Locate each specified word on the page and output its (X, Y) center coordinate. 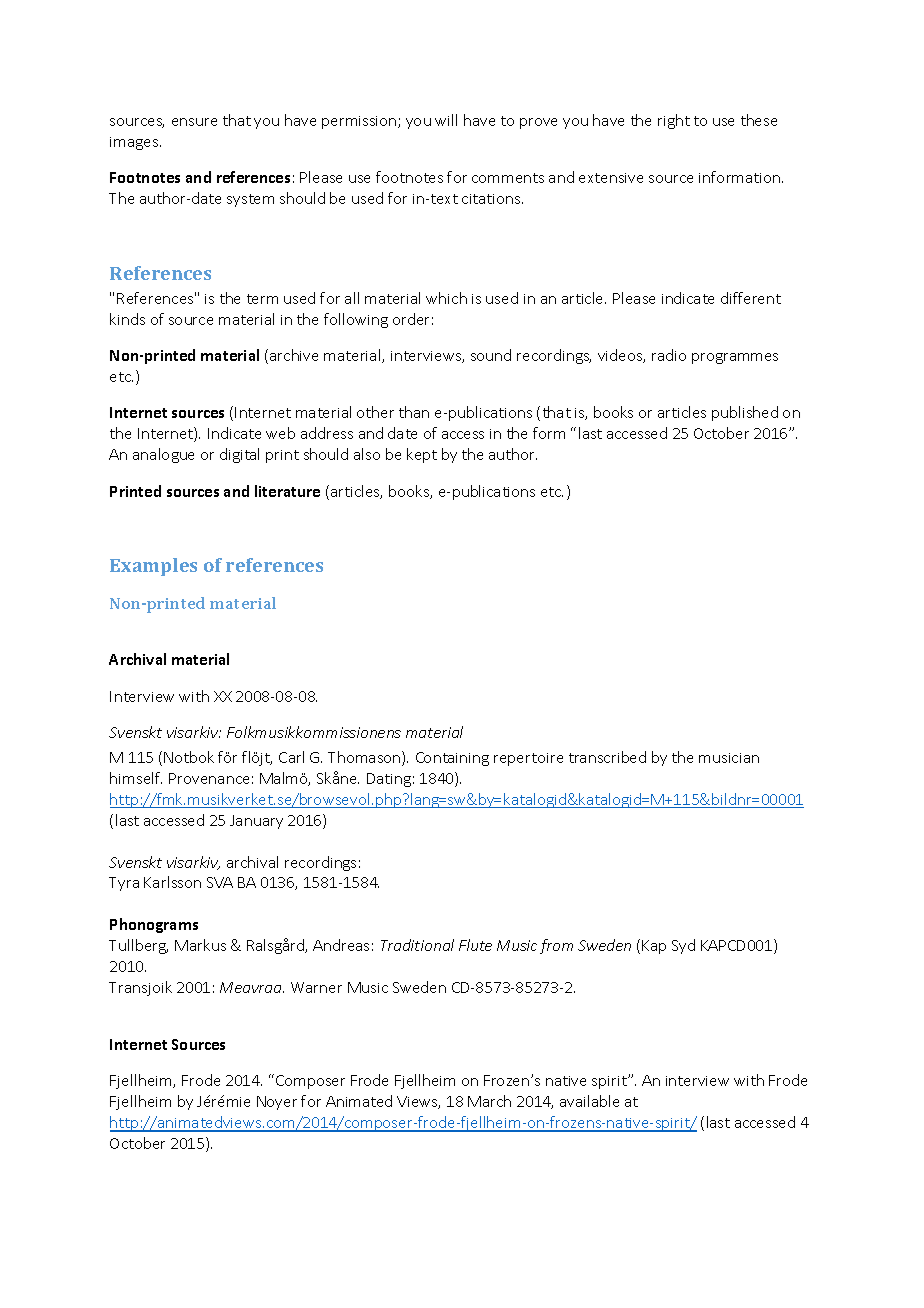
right (674, 121)
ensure (194, 122)
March (489, 1101)
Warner (316, 987)
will (446, 120)
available (589, 1101)
